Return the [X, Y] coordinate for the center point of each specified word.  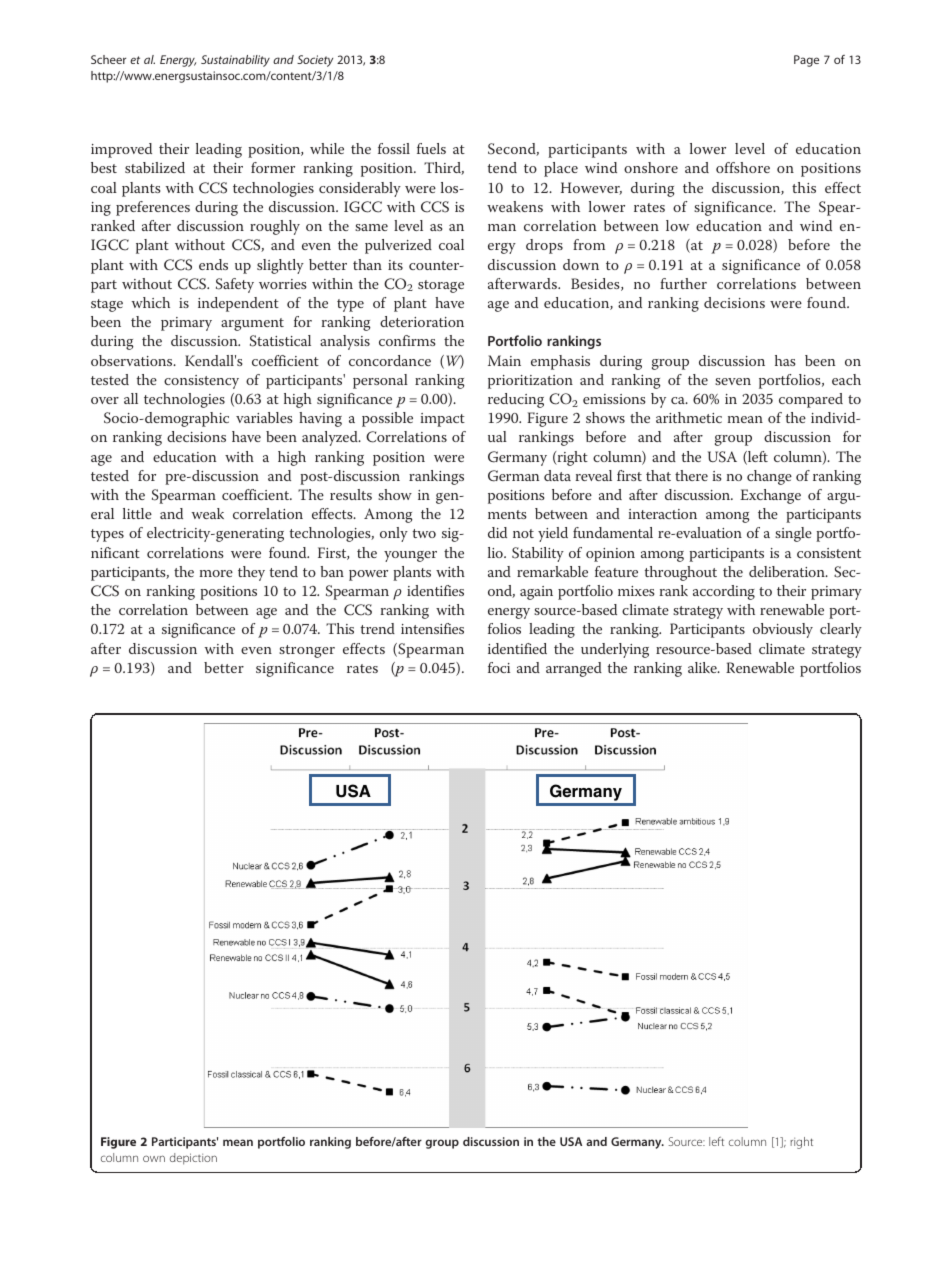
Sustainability [235, 61]
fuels [431, 148]
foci [499, 667]
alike [703, 667]
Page [806, 61]
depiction [193, 1159]
